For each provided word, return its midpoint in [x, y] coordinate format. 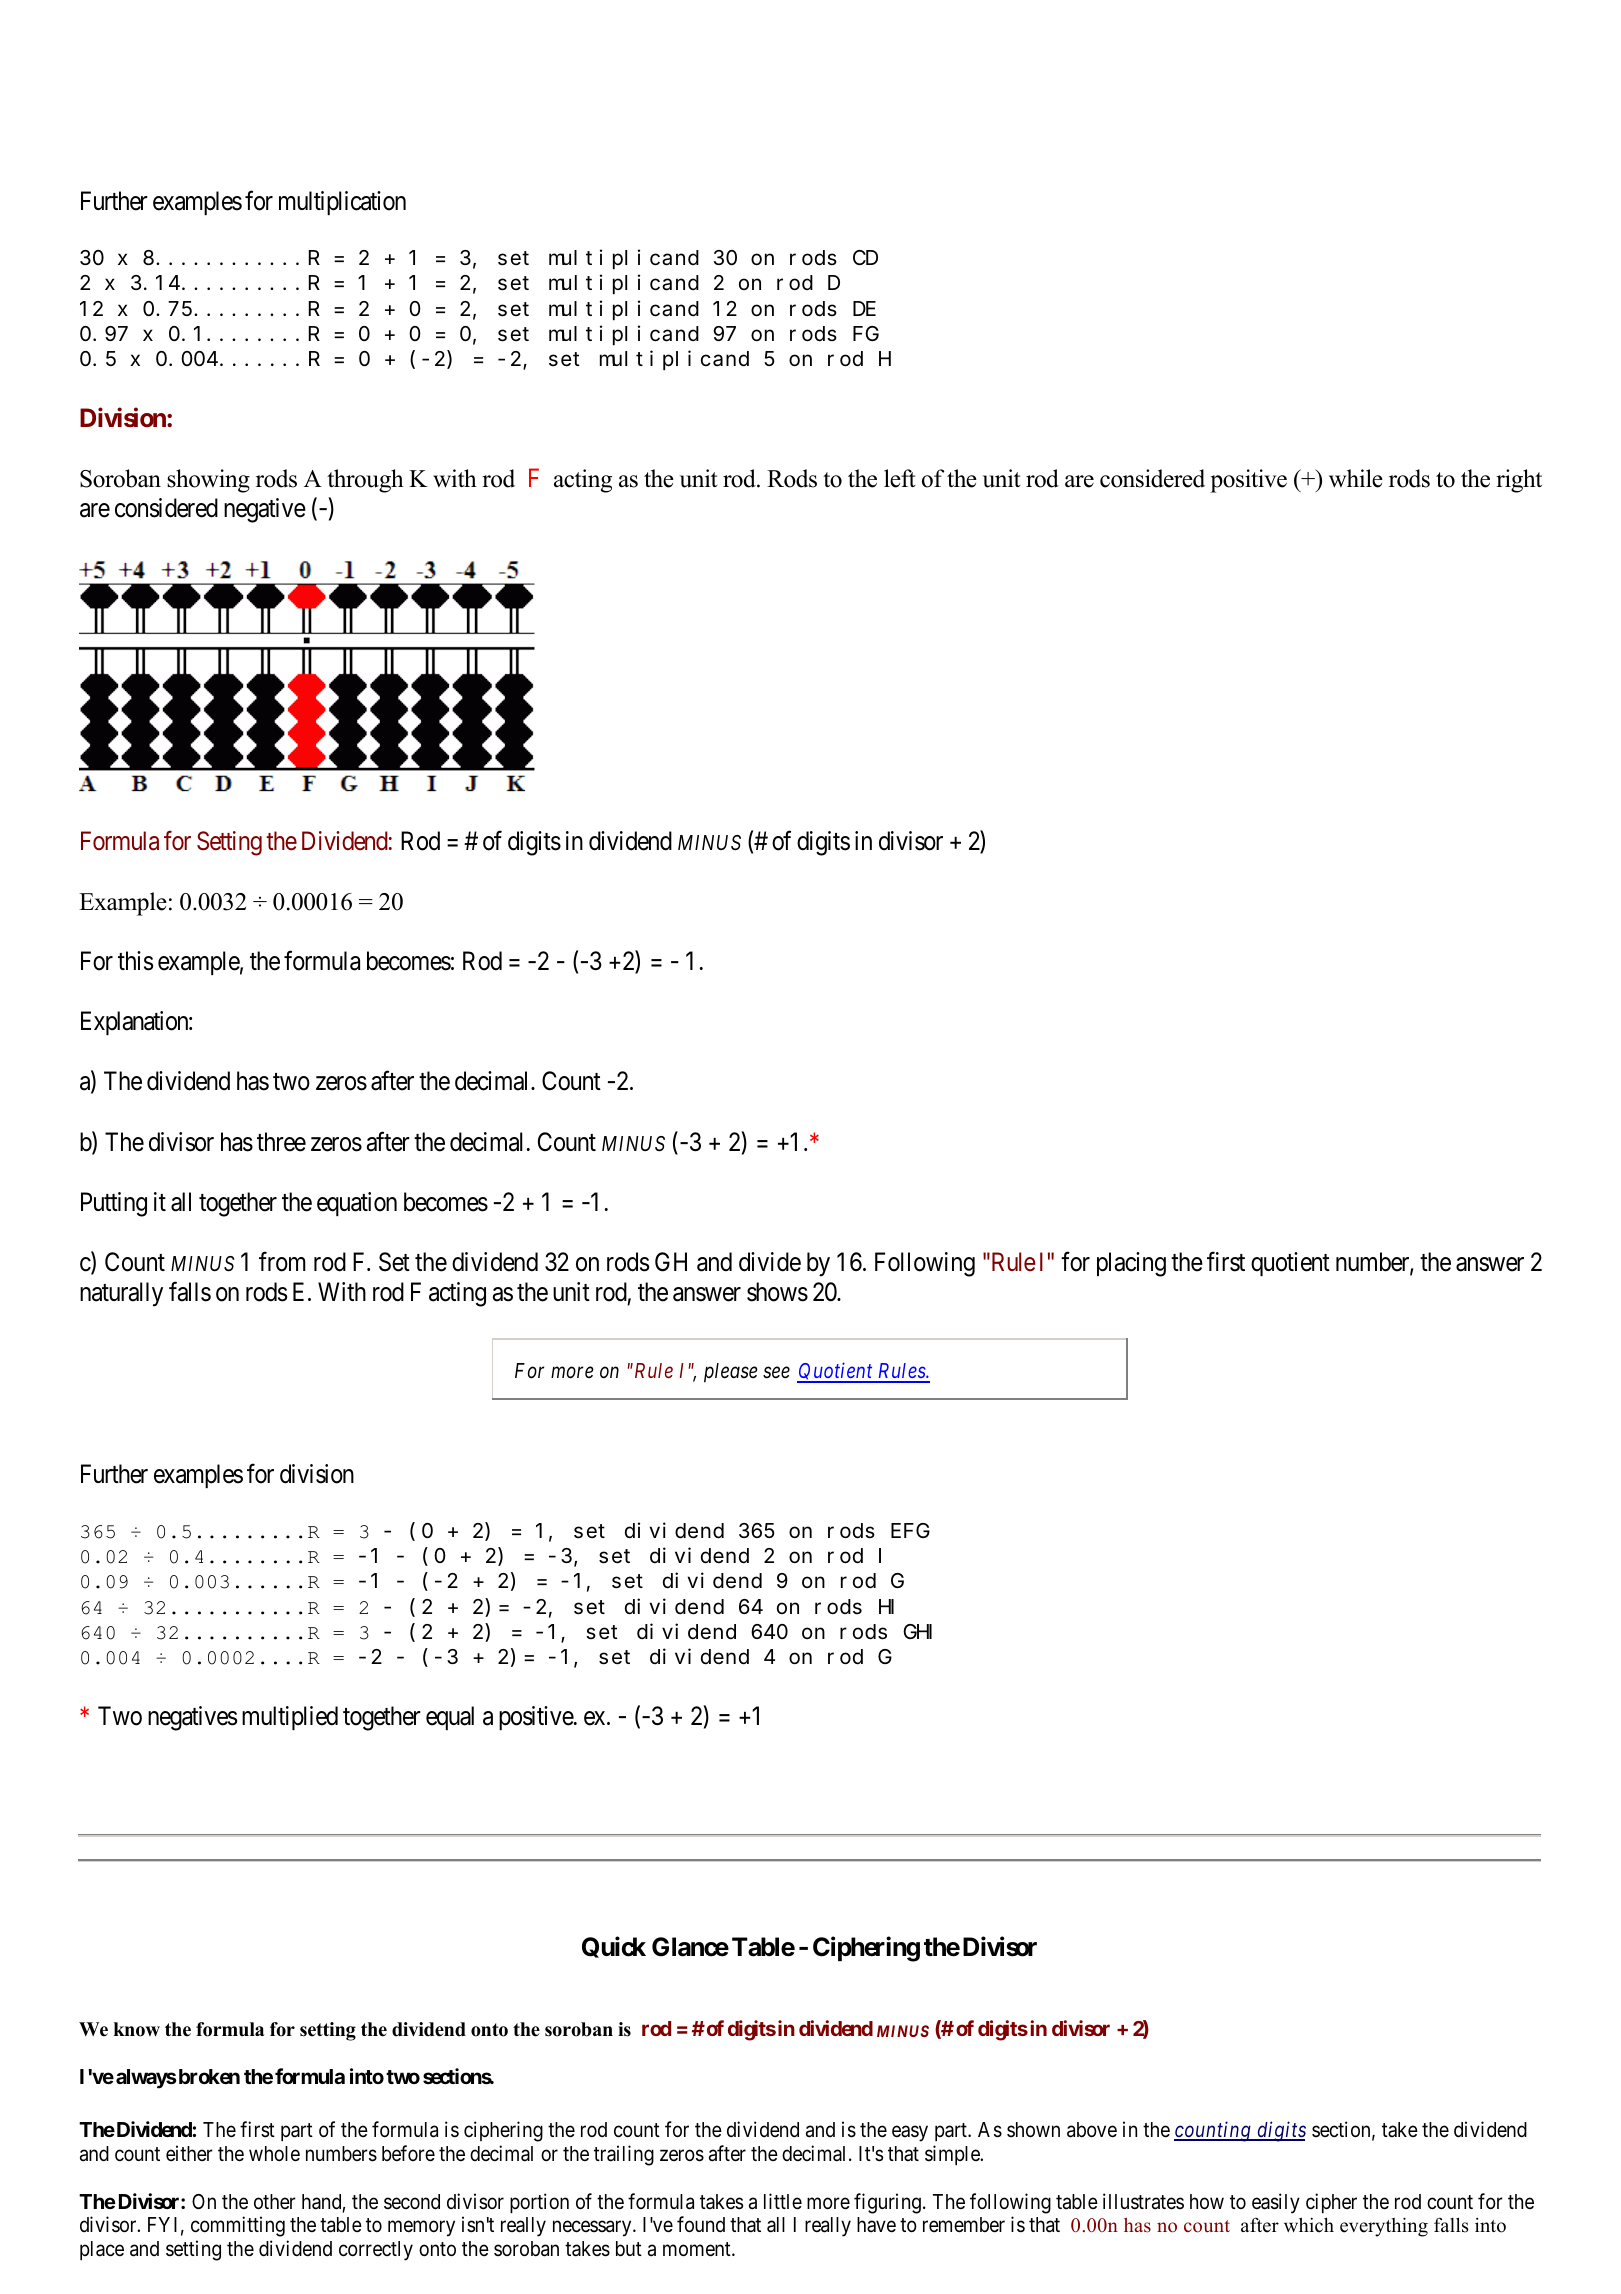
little [783, 2201]
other [275, 2202]
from [282, 1262]
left [900, 478]
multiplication [342, 203]
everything [1384, 2227]
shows [777, 1292]
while [1356, 478]
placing [1131, 1264]
